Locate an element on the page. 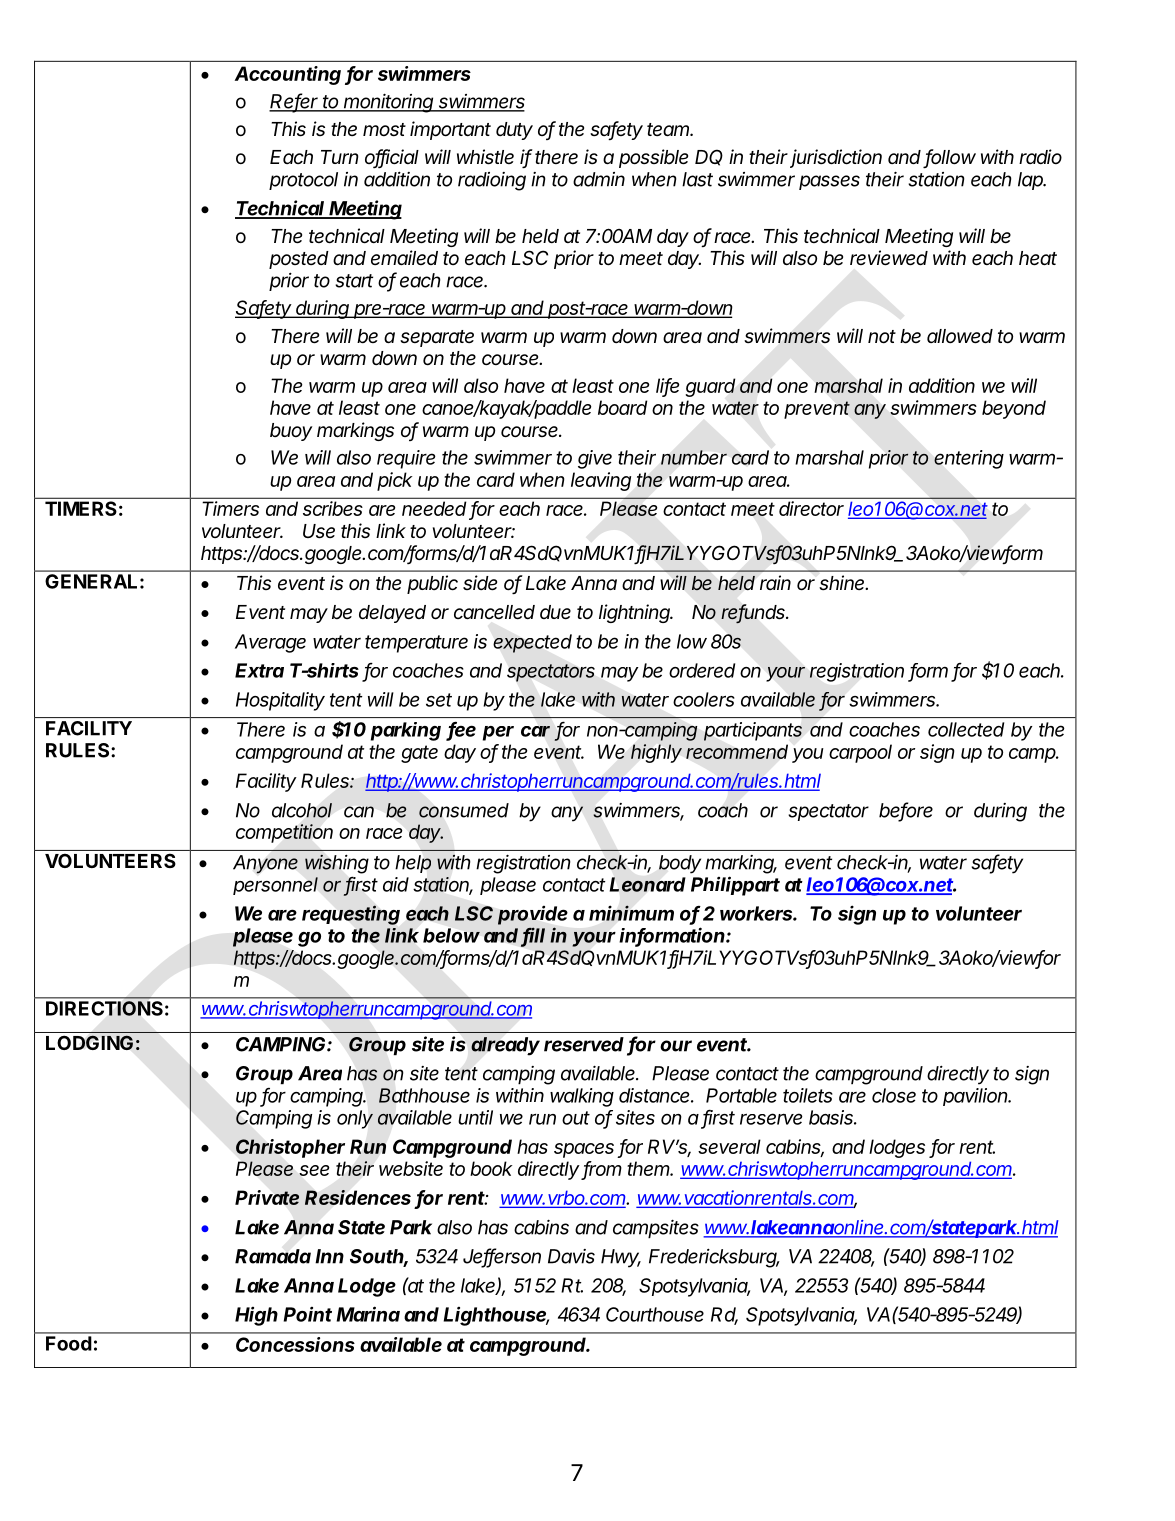 This document has width=1175, height=1521. Point is located at coordinates (307, 1314).
